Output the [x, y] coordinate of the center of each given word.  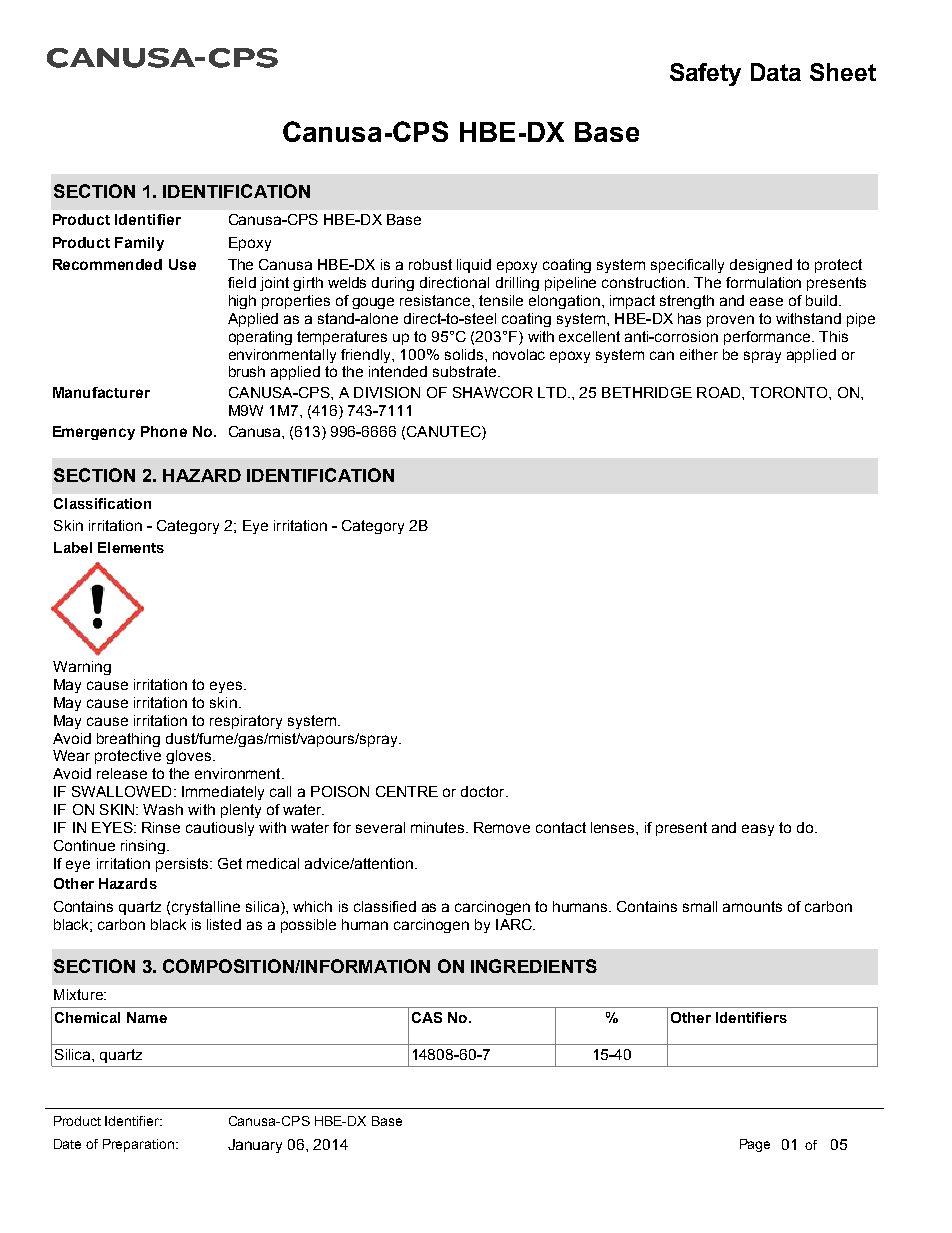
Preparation [138, 1145]
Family [139, 244]
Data [776, 72]
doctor [484, 791]
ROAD [720, 392]
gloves [188, 757]
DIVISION [387, 392]
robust [430, 264]
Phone [164, 431]
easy [758, 830]
